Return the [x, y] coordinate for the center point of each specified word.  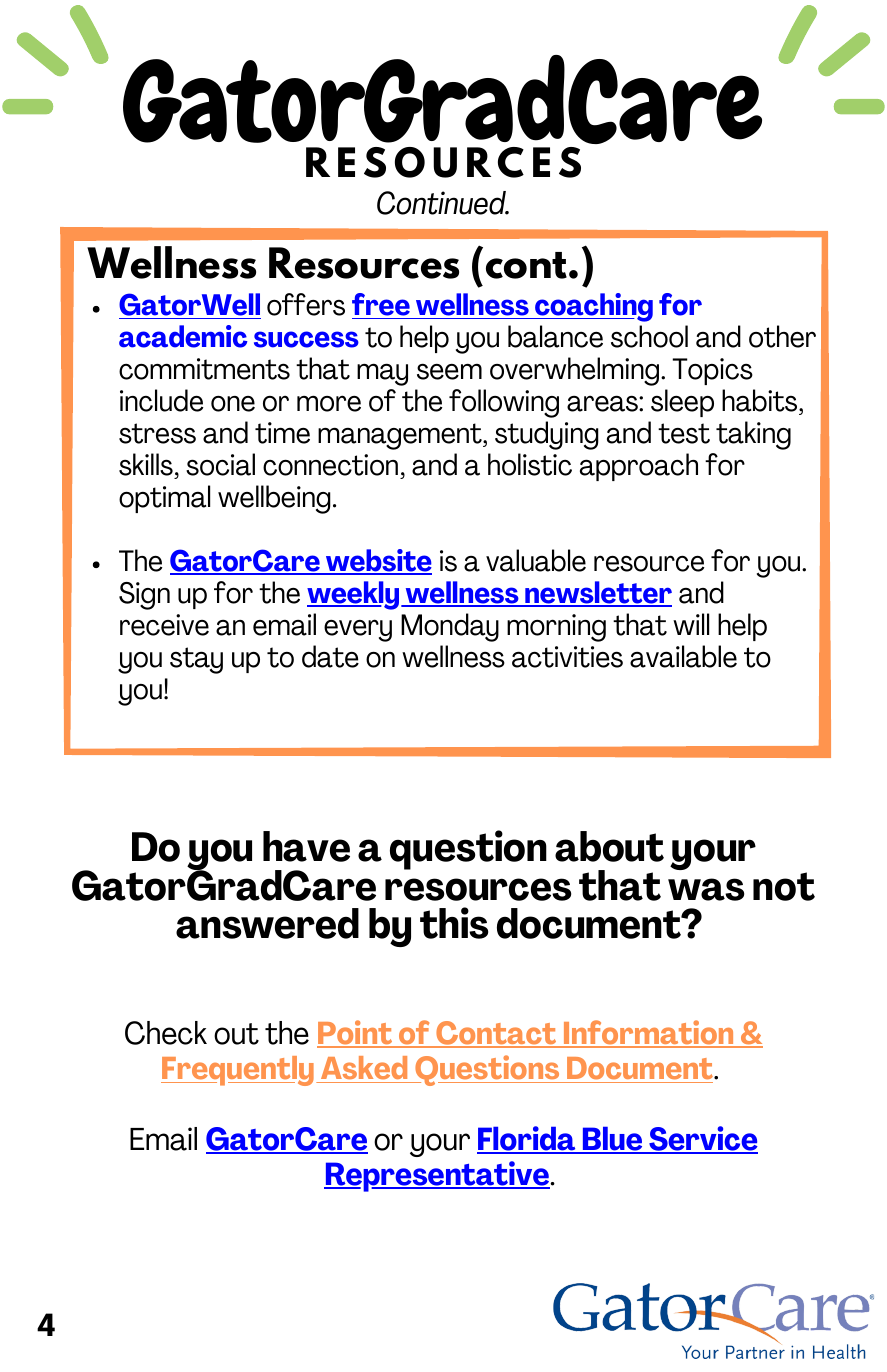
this [454, 923]
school [649, 336]
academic [183, 336]
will [691, 624]
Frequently [237, 1071]
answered [267, 923]
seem [449, 371]
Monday [450, 627]
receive [164, 625]
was [706, 889]
